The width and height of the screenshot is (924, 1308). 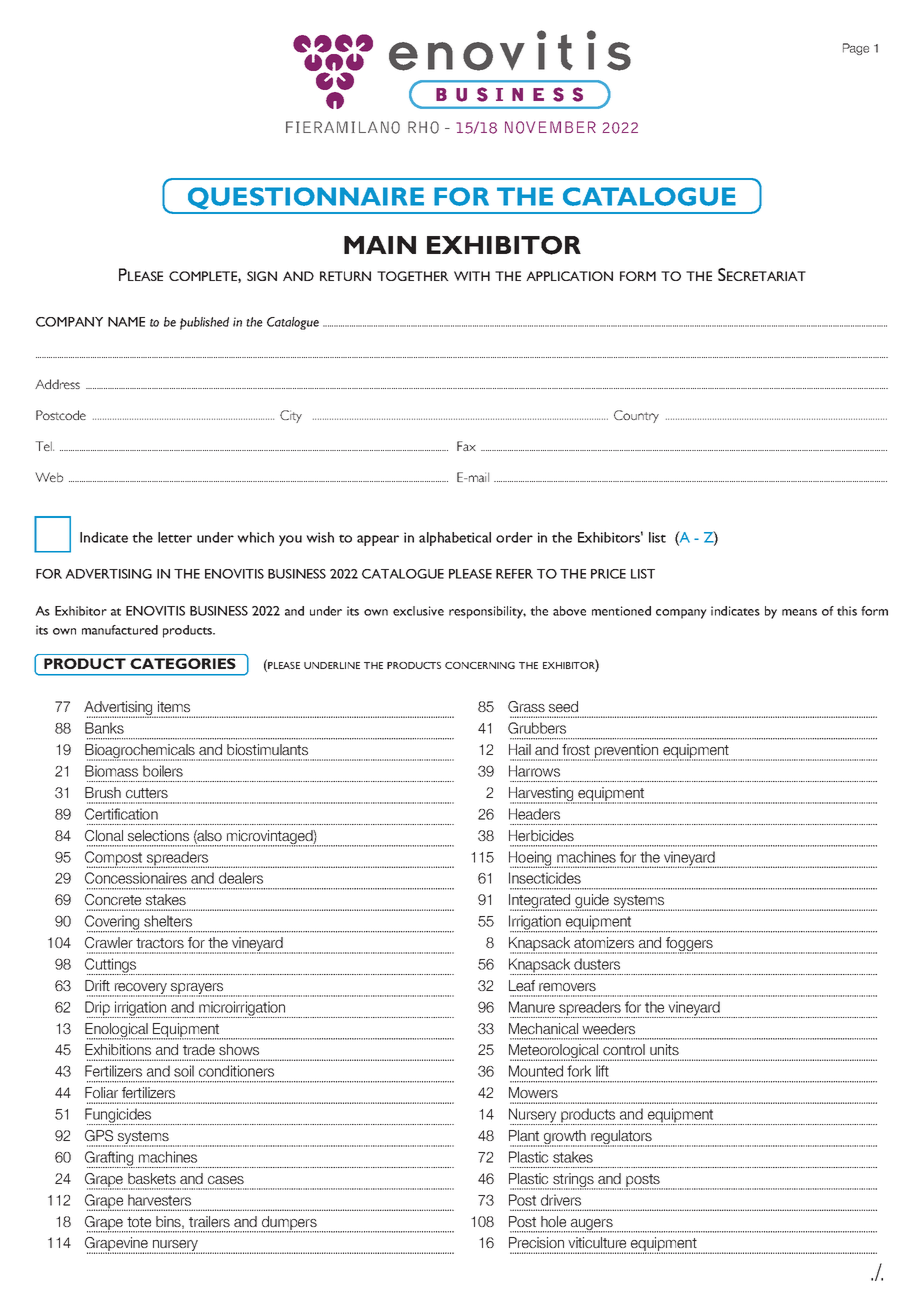 What do you see at coordinates (799, 612) in the screenshot?
I see `means` at bounding box center [799, 612].
